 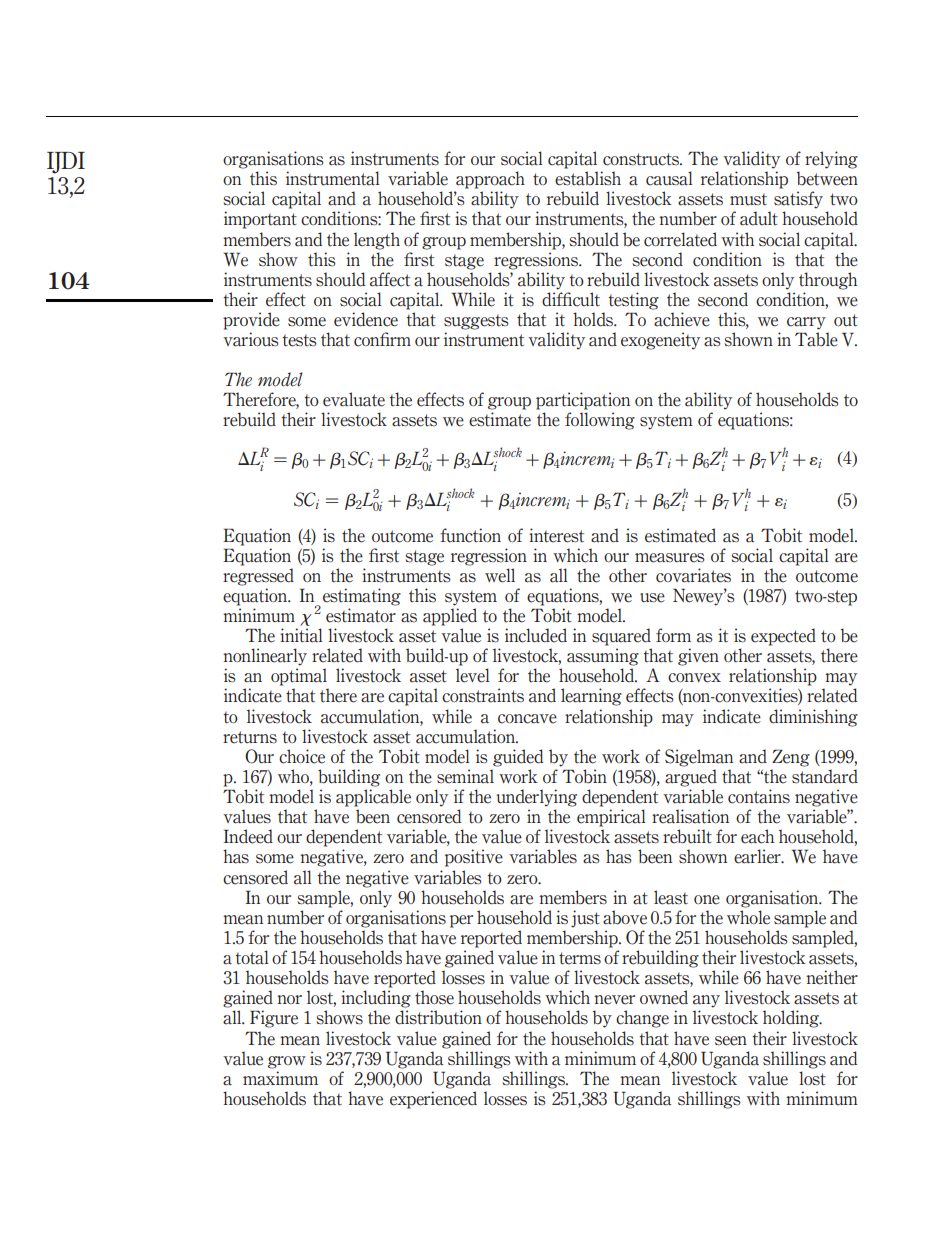 I want to click on evaluate, so click(x=354, y=399).
